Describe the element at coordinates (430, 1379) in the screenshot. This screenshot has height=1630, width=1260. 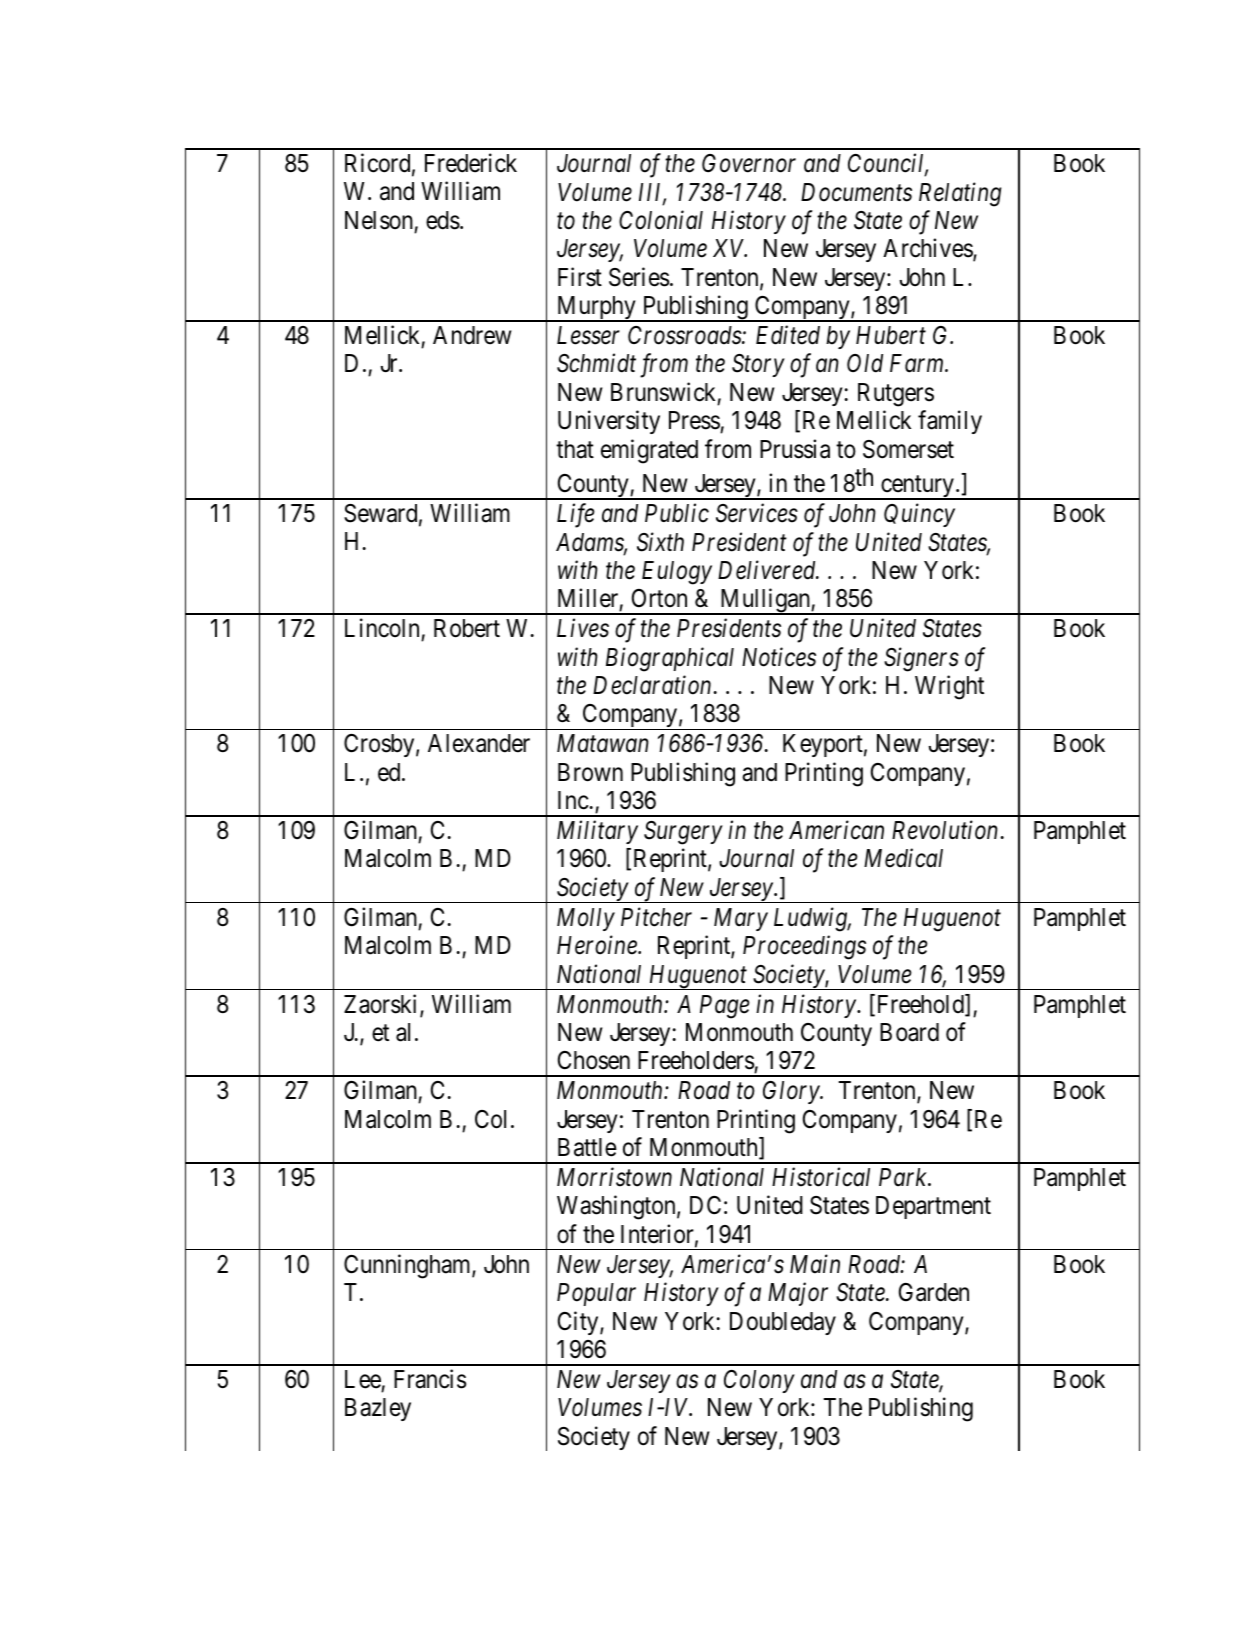
I see `Francis` at that location.
